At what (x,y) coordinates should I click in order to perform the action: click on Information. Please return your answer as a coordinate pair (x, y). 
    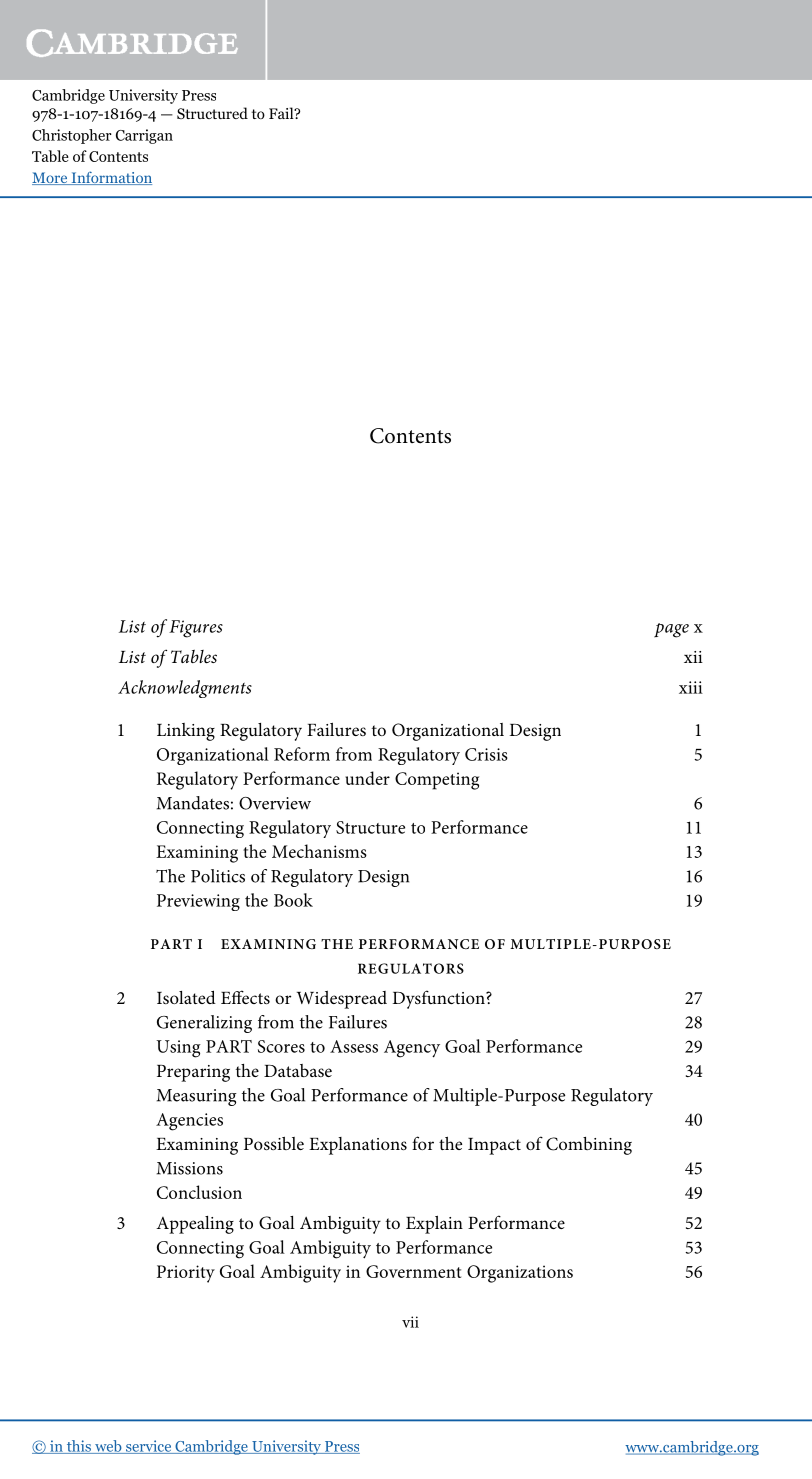
    Looking at the image, I should click on (110, 178).
